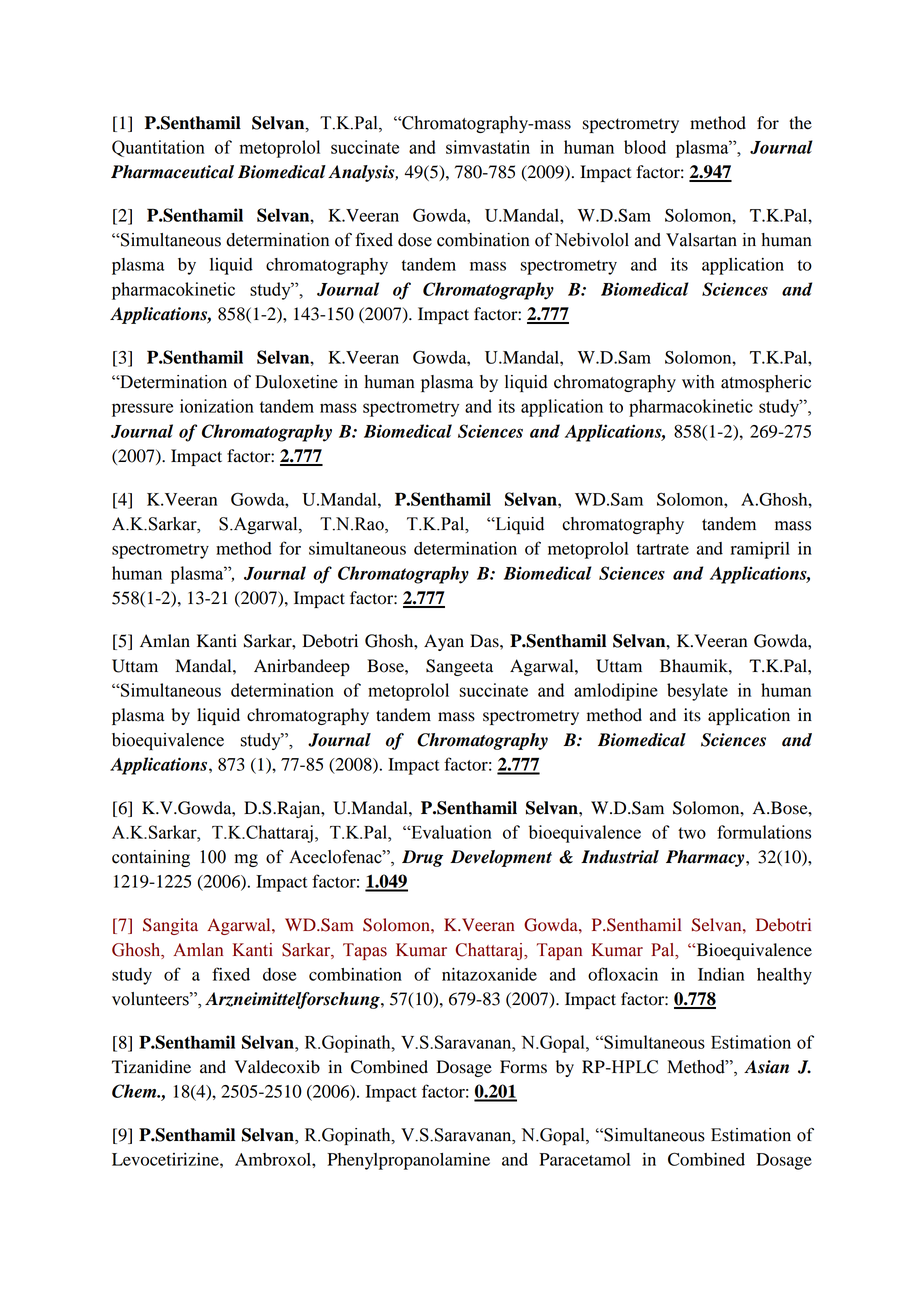  Describe the element at coordinates (692, 833) in the image. I see `two` at that location.
